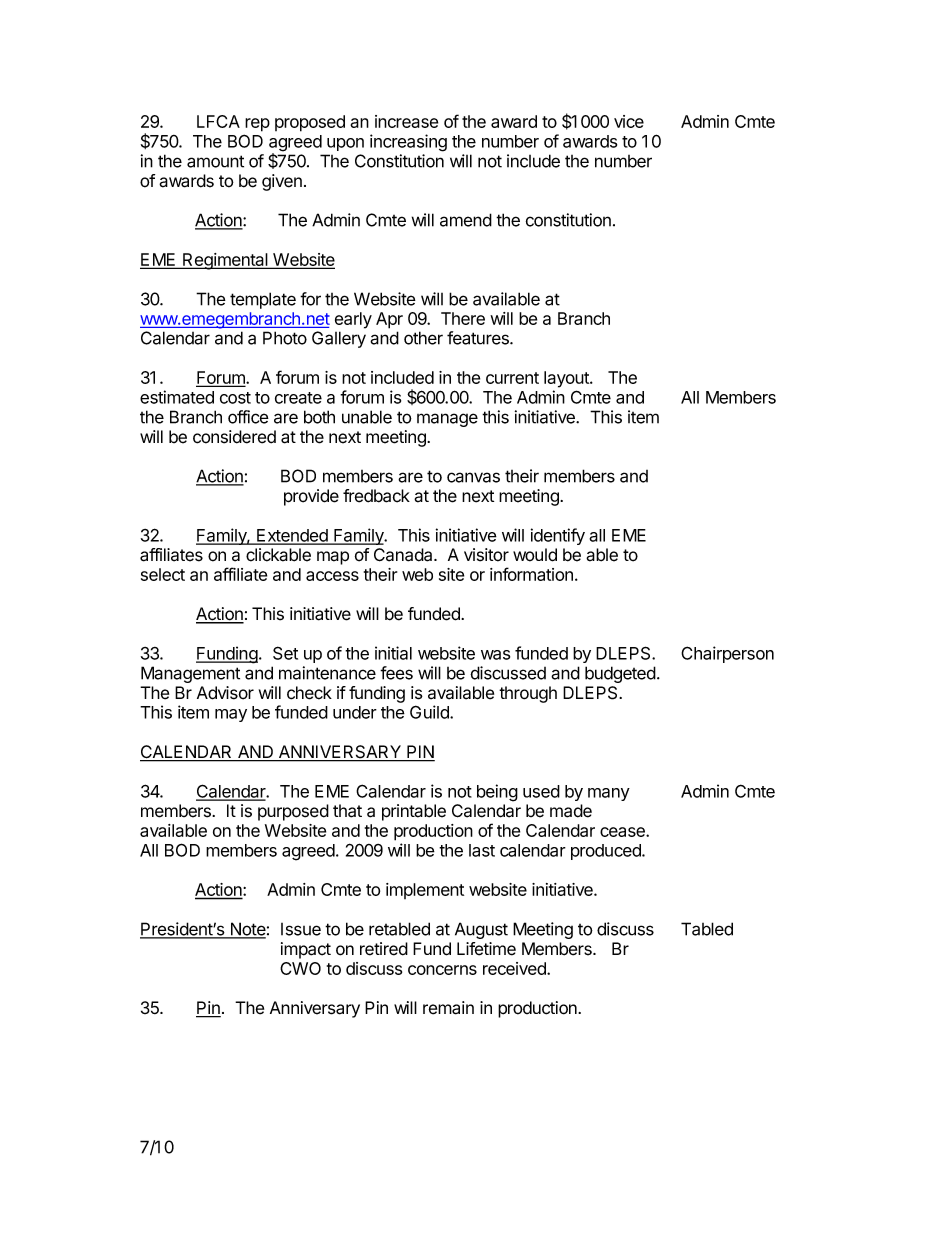 This screenshot has height=1233, width=952. I want to click on Canada, so click(404, 555).
